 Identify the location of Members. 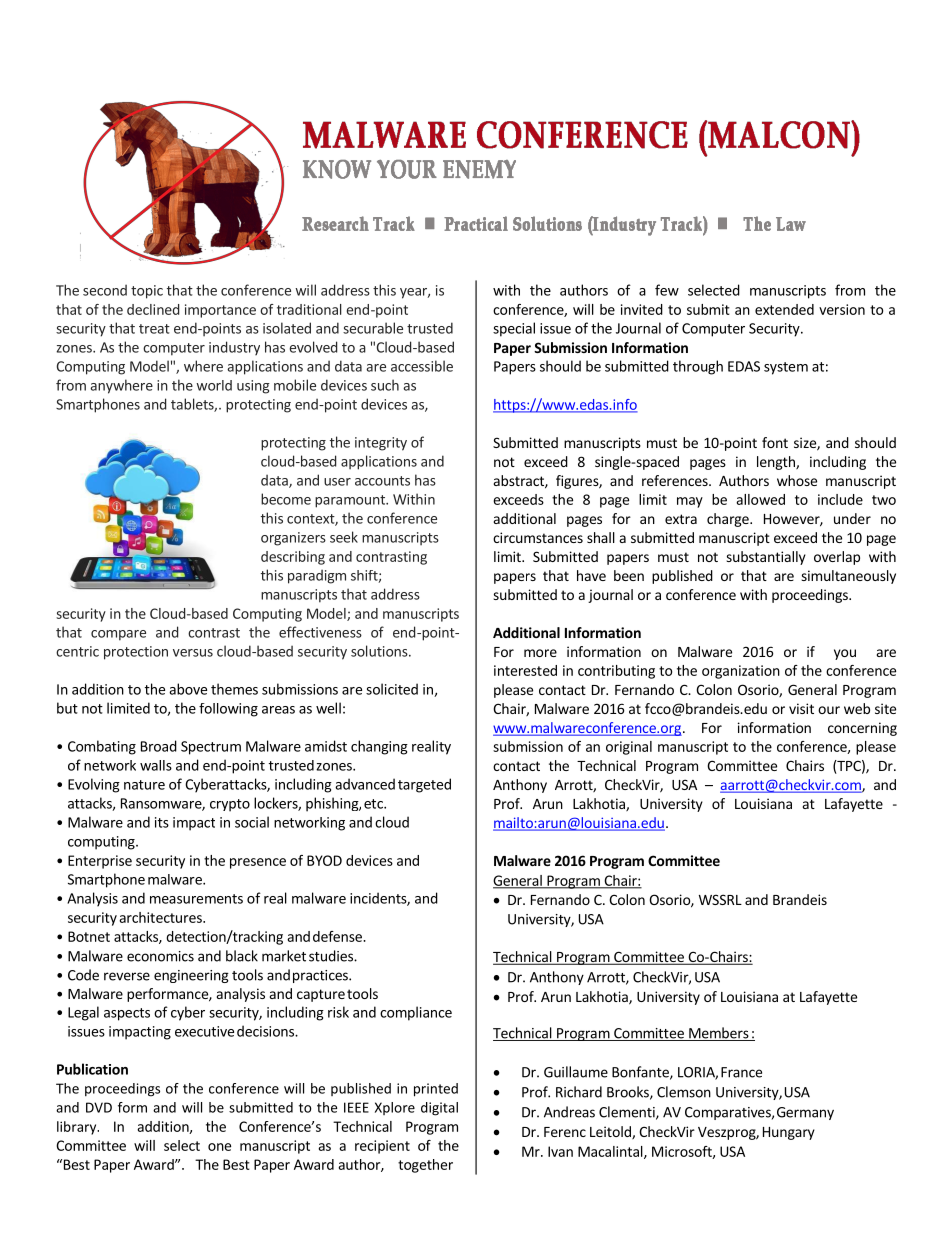
(719, 1034).
